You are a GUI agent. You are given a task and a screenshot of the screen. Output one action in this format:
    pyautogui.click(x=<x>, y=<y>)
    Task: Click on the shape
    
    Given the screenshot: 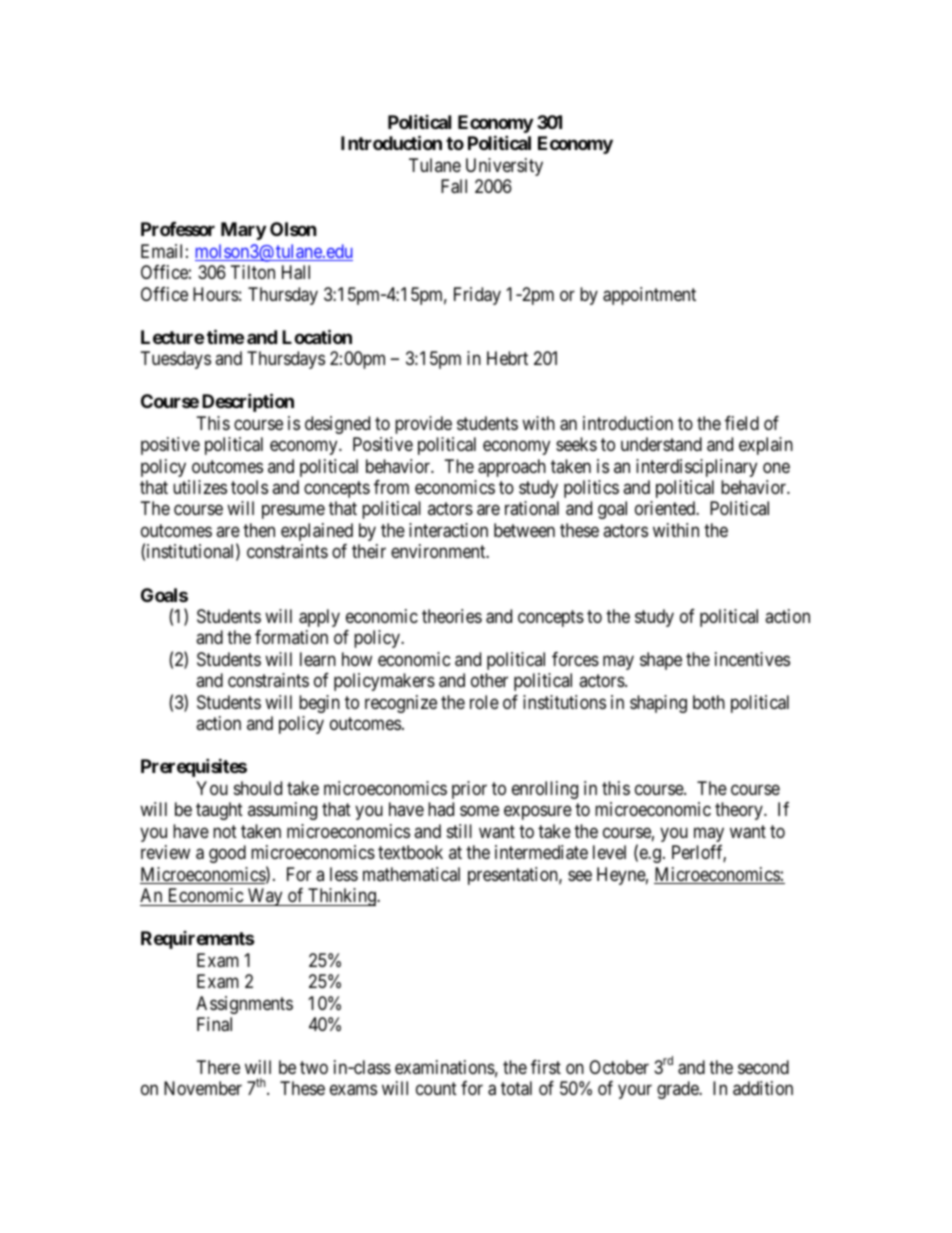 What is the action you would take?
    pyautogui.click(x=661, y=661)
